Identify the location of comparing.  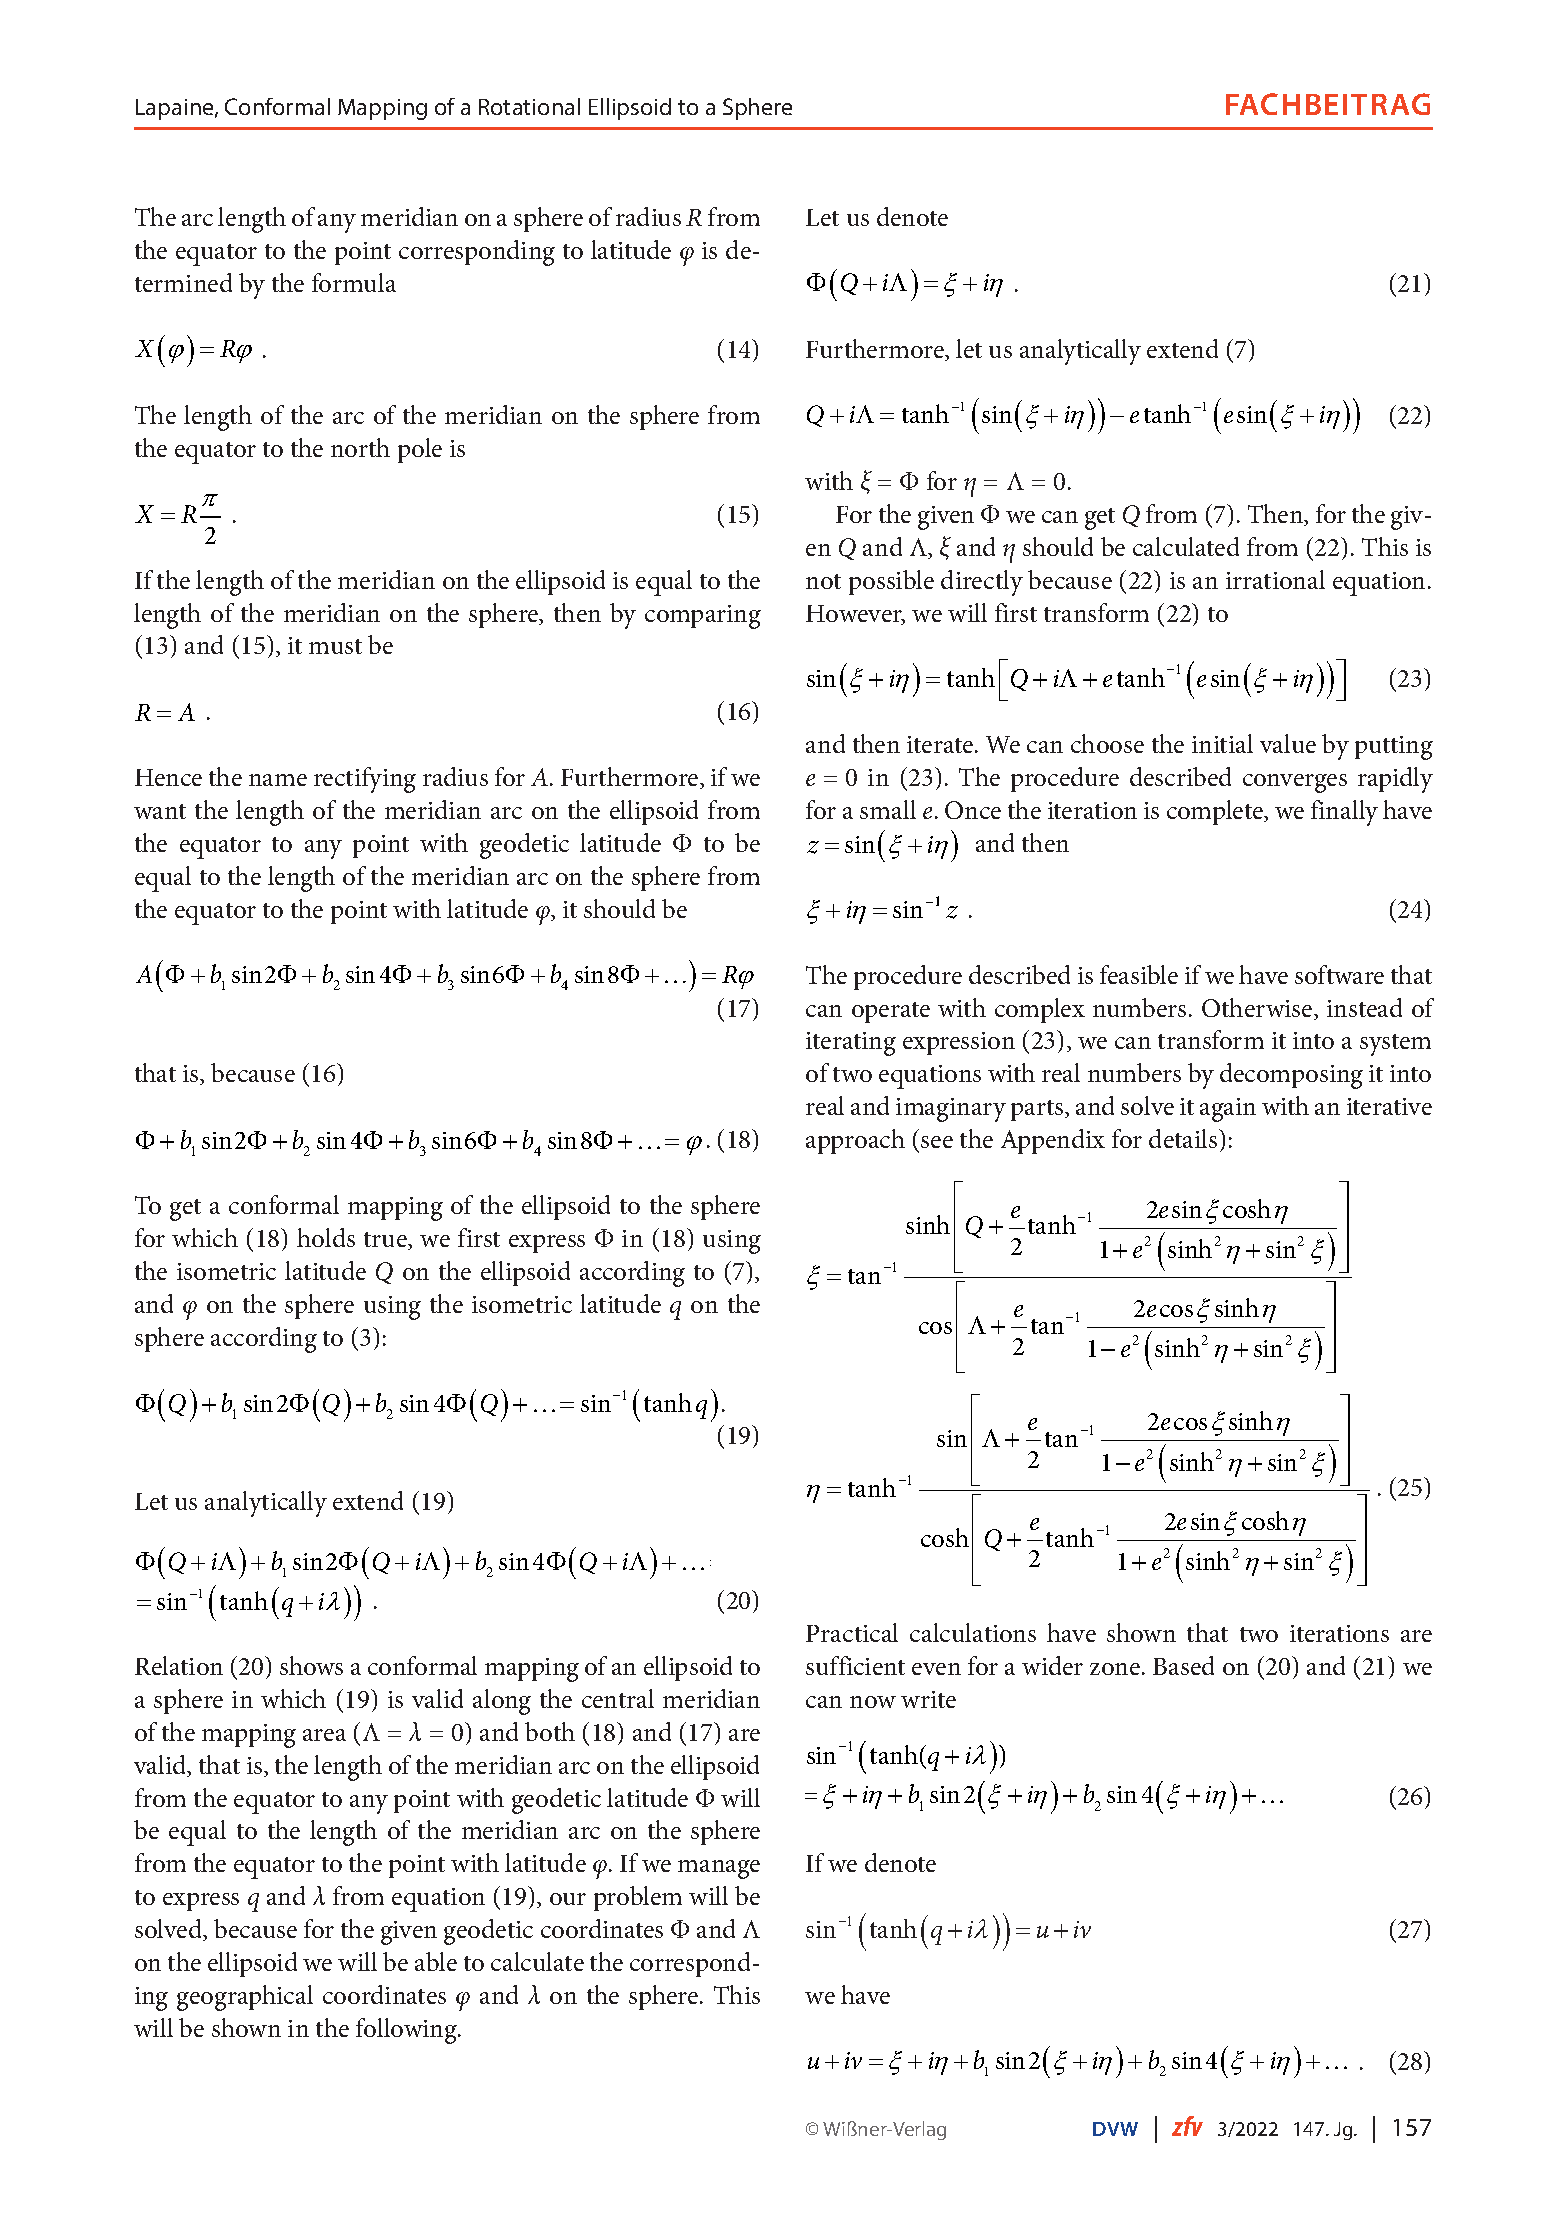
(703, 617).
